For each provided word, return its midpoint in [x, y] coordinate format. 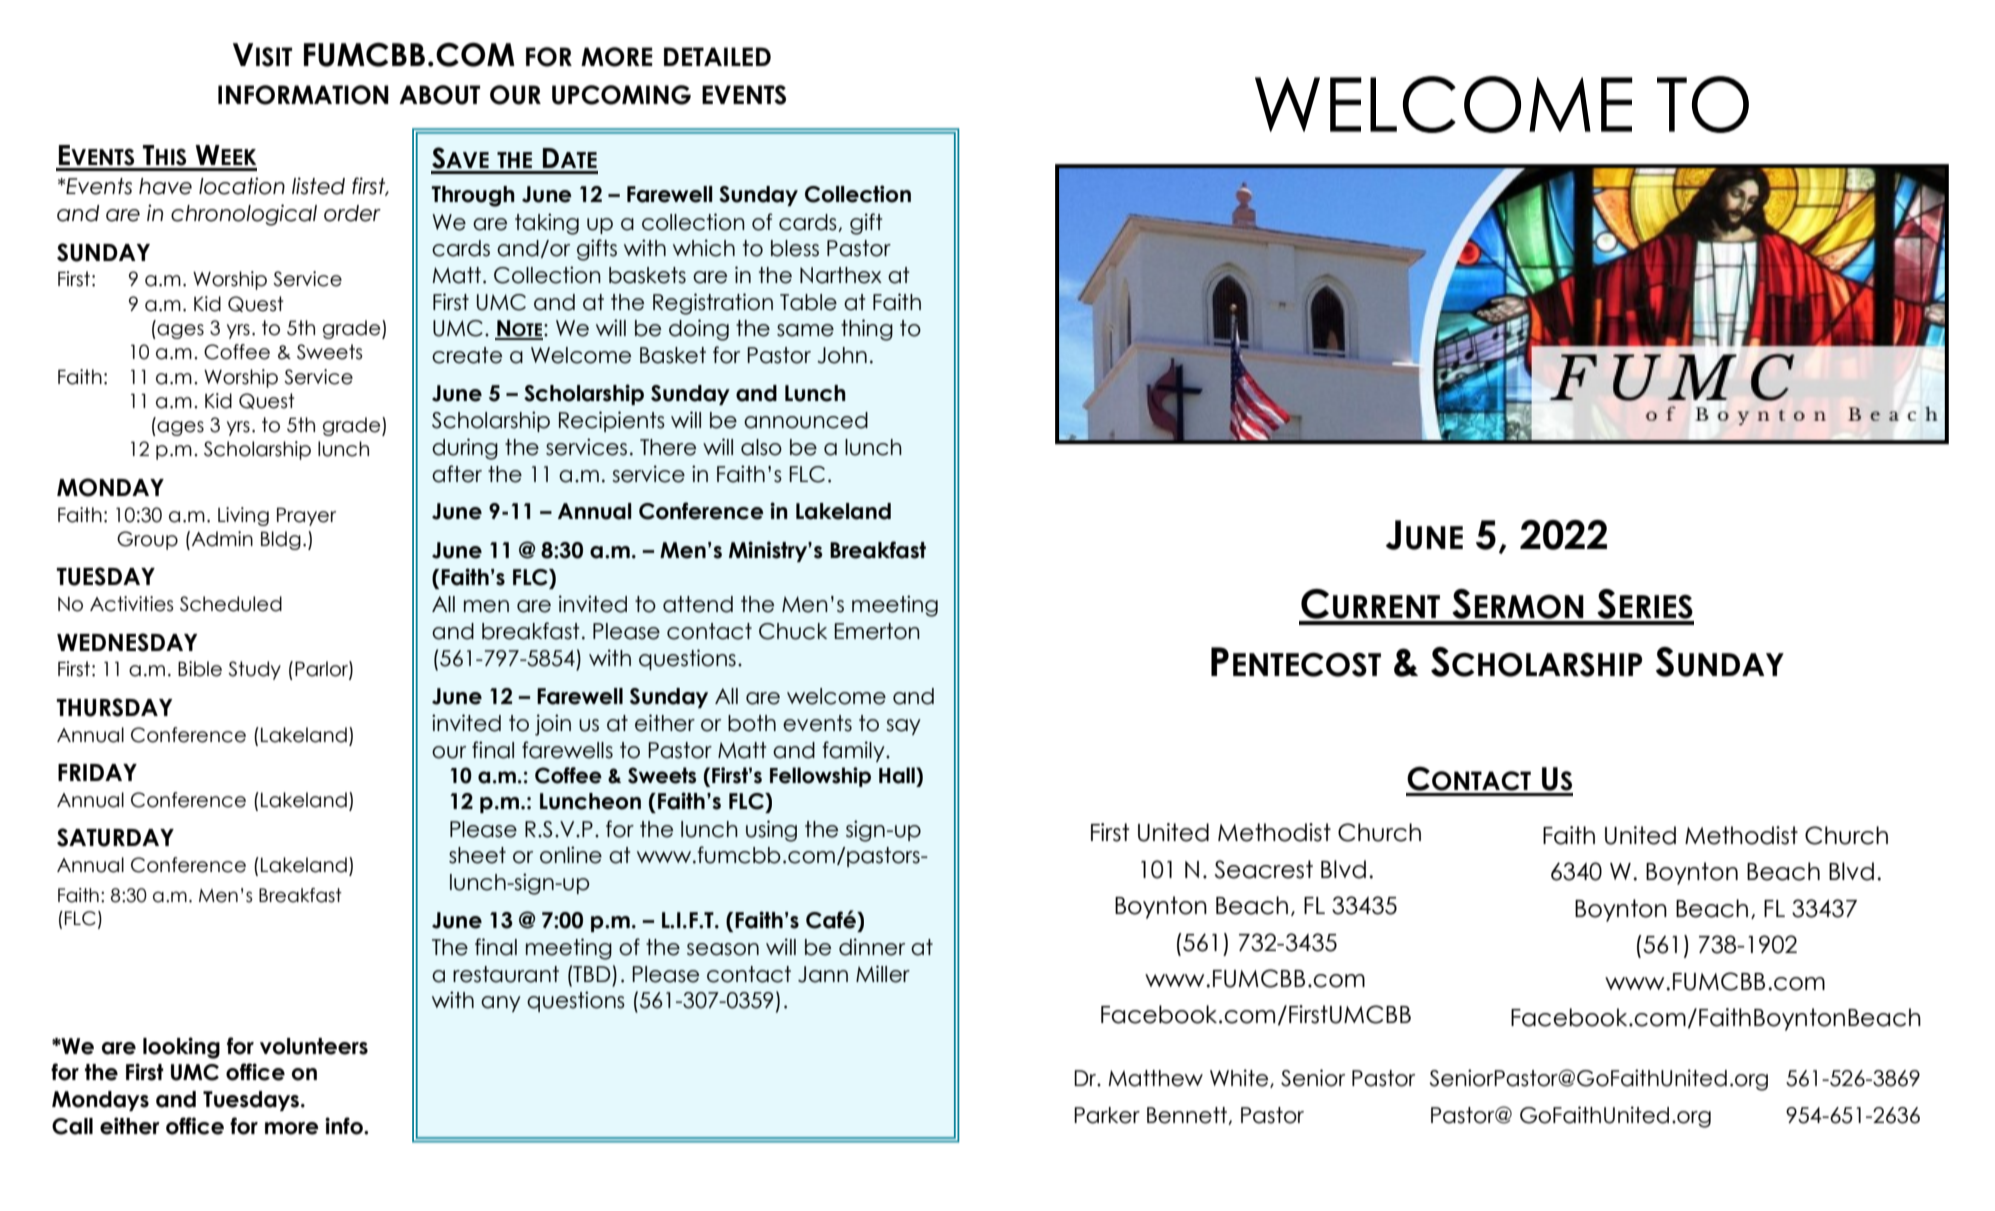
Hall [898, 775]
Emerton [877, 631]
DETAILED [717, 56]
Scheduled [231, 604]
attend [698, 604]
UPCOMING [621, 95]
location [242, 186]
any [501, 1004]
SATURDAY [115, 837]
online [571, 855]
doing [699, 330]
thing [867, 330]
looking [181, 1048]
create [467, 355]
